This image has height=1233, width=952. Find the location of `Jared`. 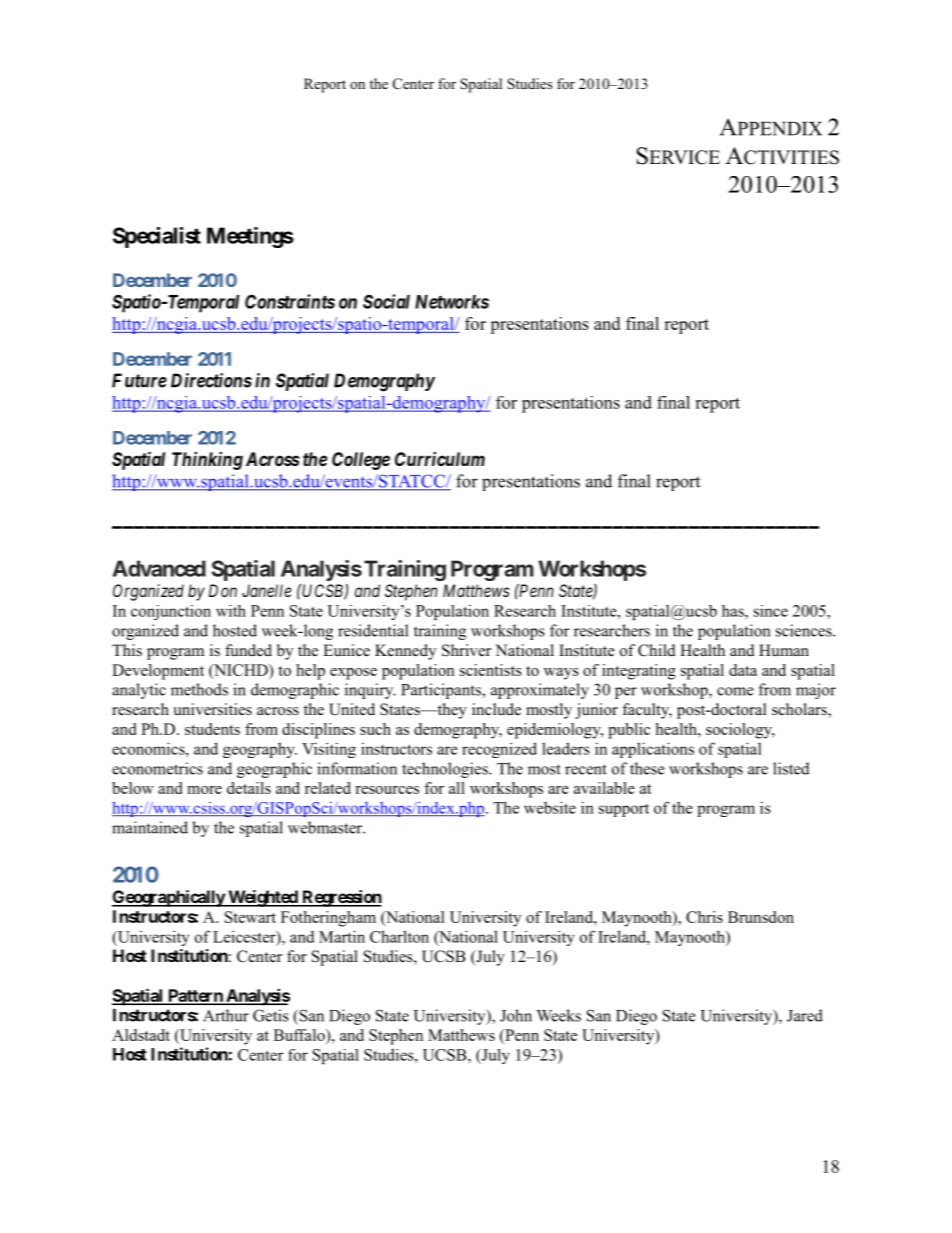

Jared is located at coordinates (805, 1015).
